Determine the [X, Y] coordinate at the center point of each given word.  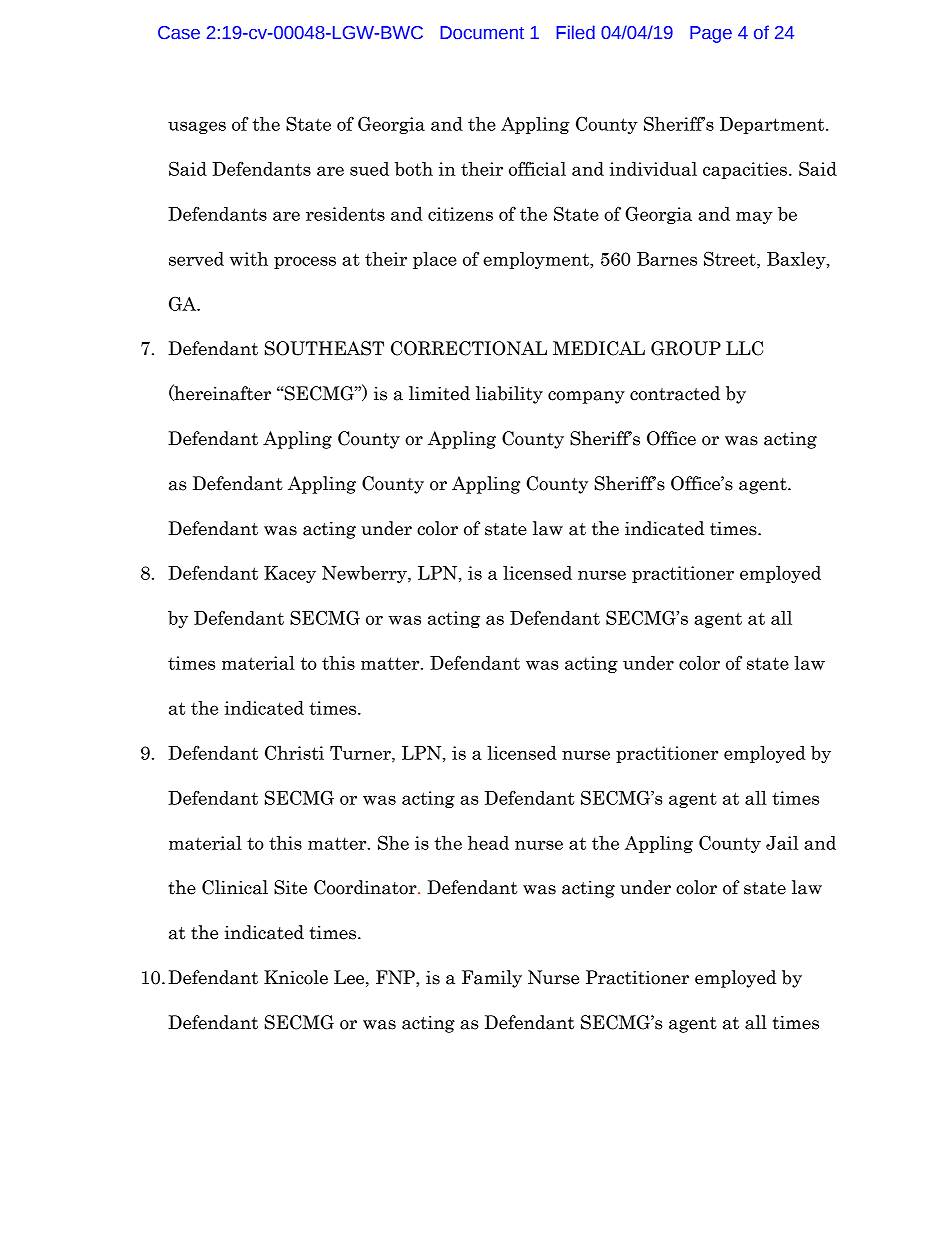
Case [179, 33]
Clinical [235, 887]
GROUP [686, 348]
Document [482, 33]
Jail [782, 843]
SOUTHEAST [324, 348]
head [488, 843]
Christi [294, 752]
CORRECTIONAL [469, 348]
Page [711, 34]
